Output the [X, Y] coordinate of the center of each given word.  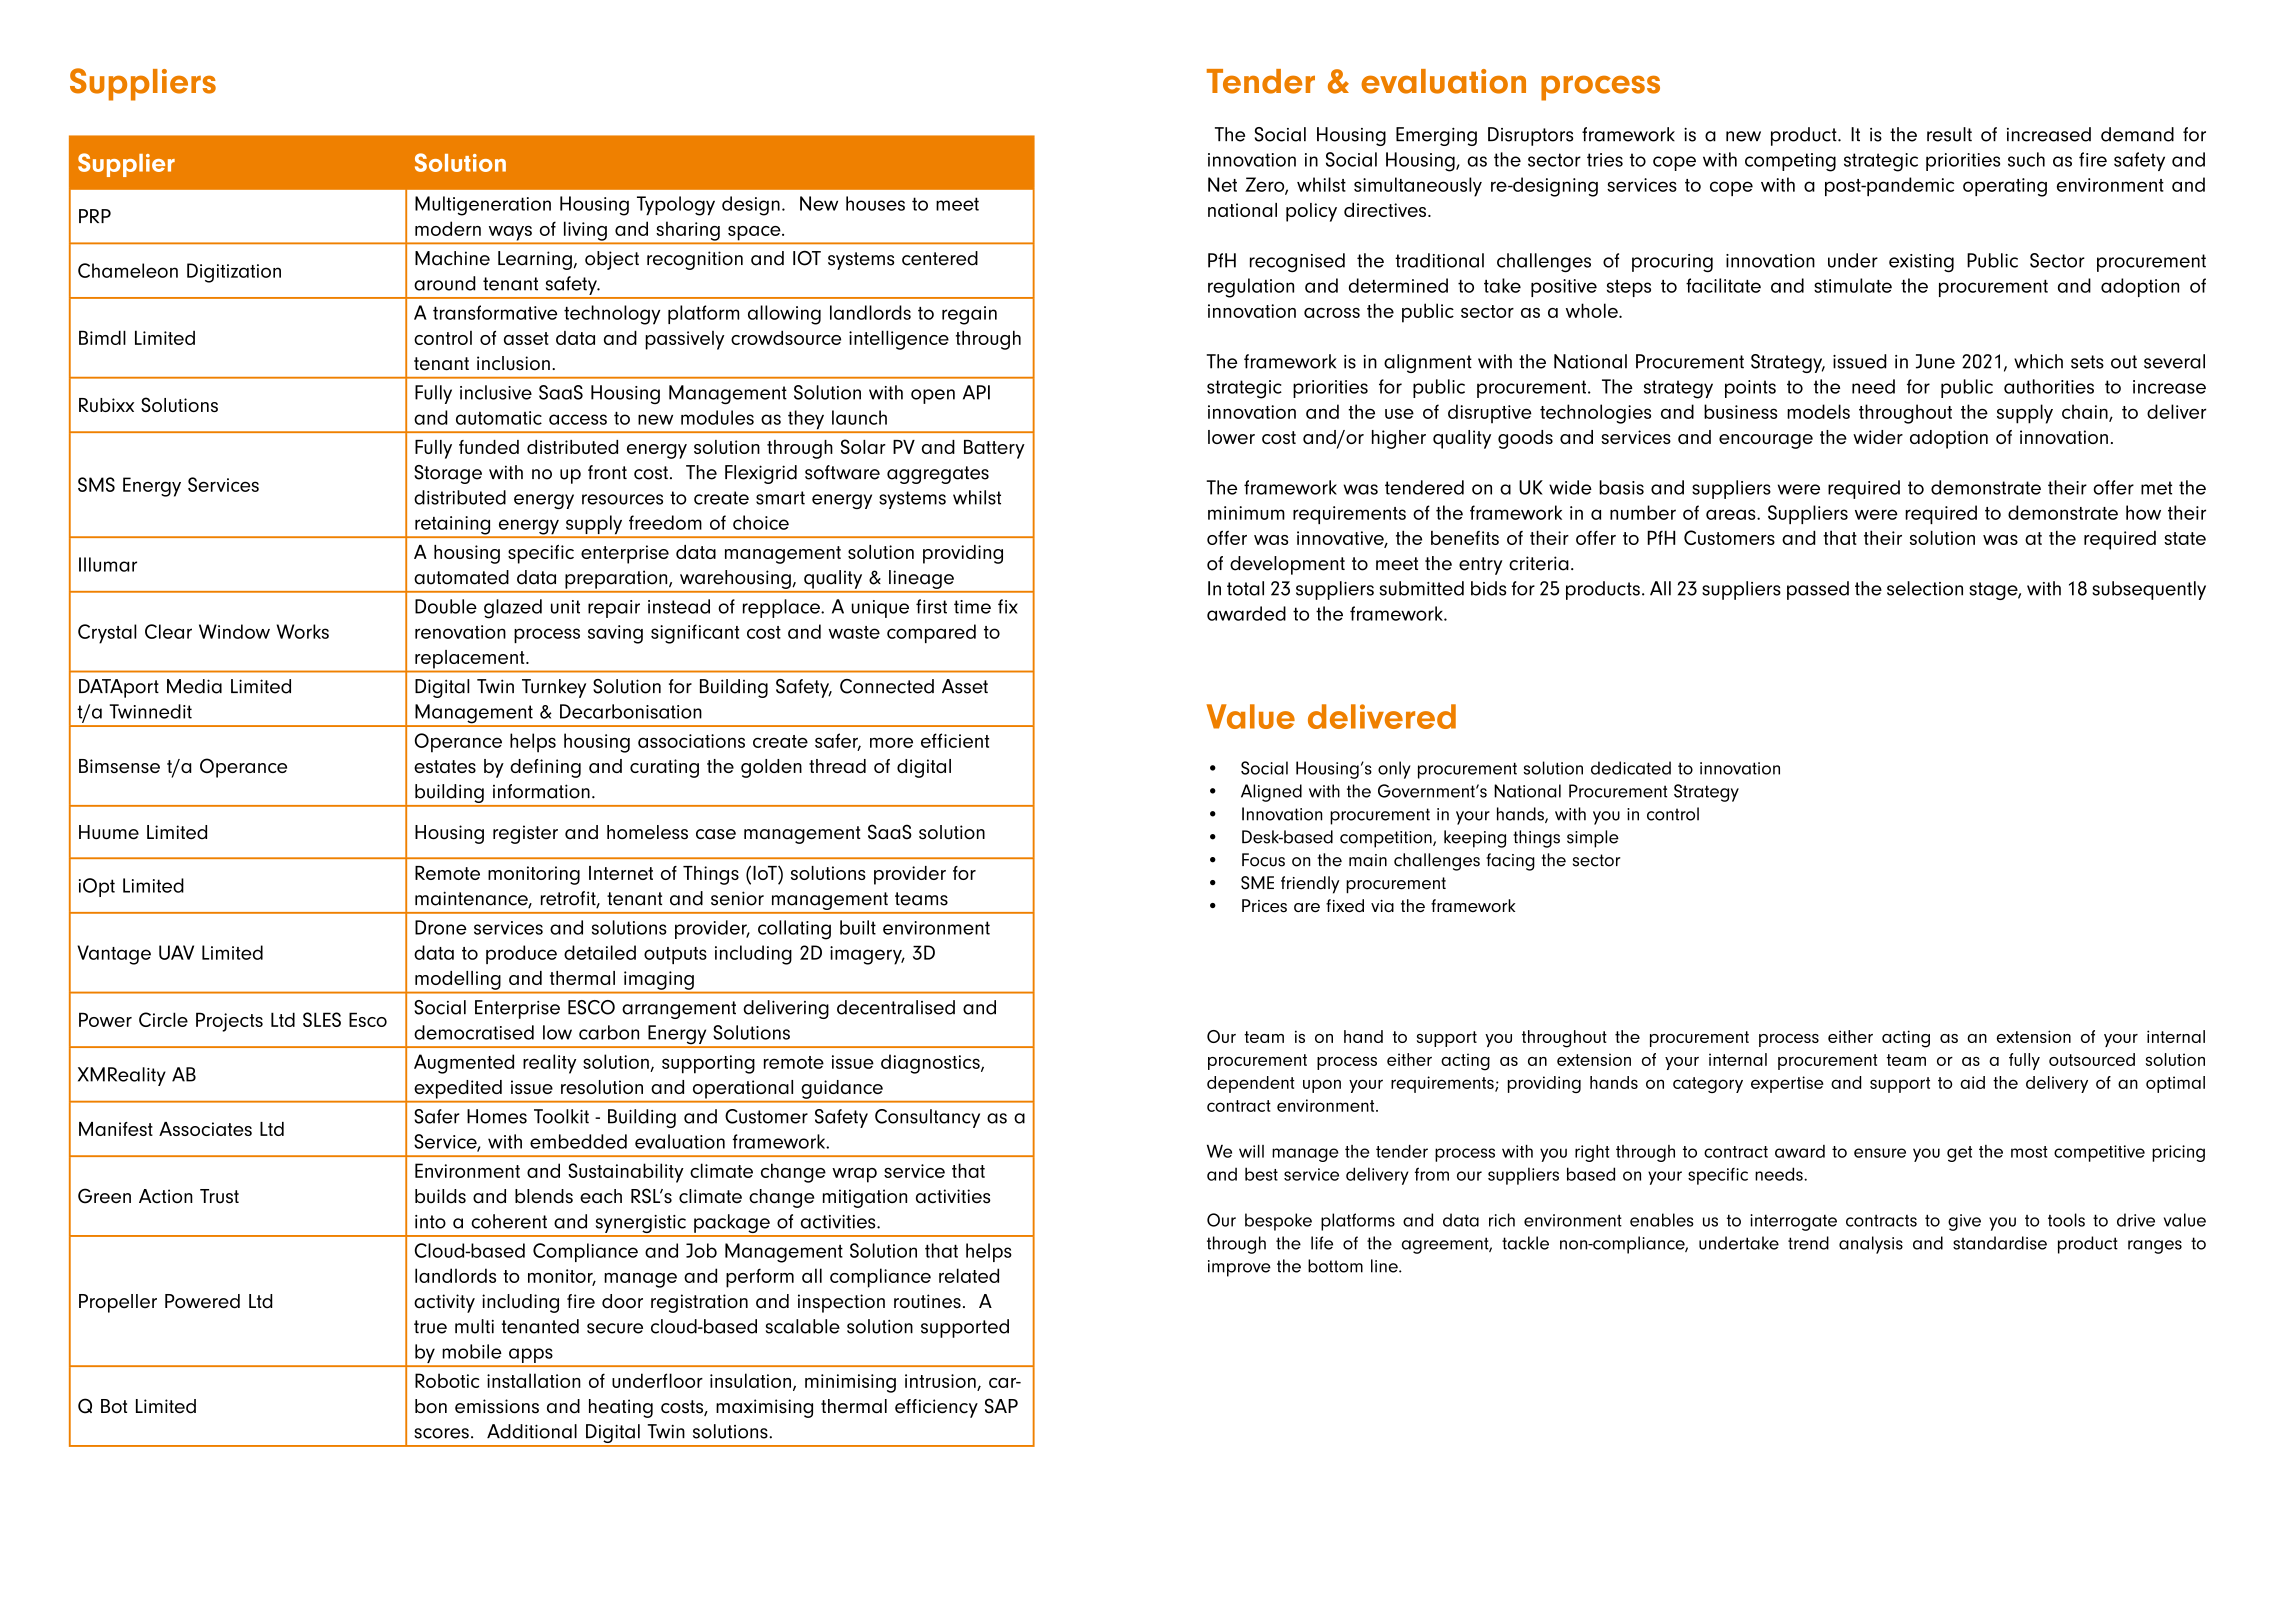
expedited [458, 1089]
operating [2005, 187]
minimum [1246, 513]
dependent [1251, 1084]
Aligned [1271, 793]
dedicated [1631, 768]
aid [1972, 1082]
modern [448, 228]
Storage [448, 474]
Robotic [447, 1380]
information [541, 791]
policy [1311, 212]
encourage [1766, 441]
